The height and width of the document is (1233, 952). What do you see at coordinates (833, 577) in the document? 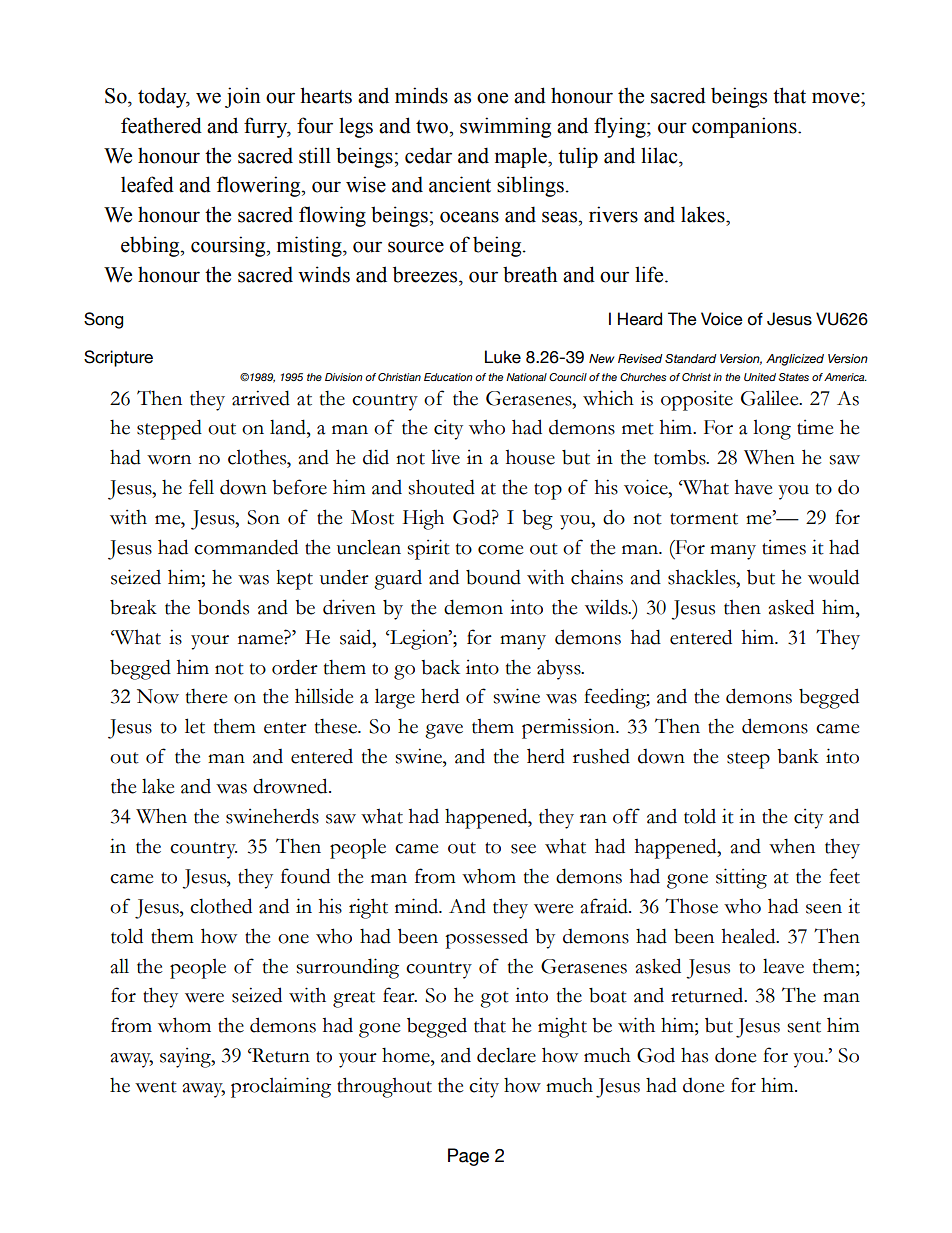
I see `would` at bounding box center [833, 577].
